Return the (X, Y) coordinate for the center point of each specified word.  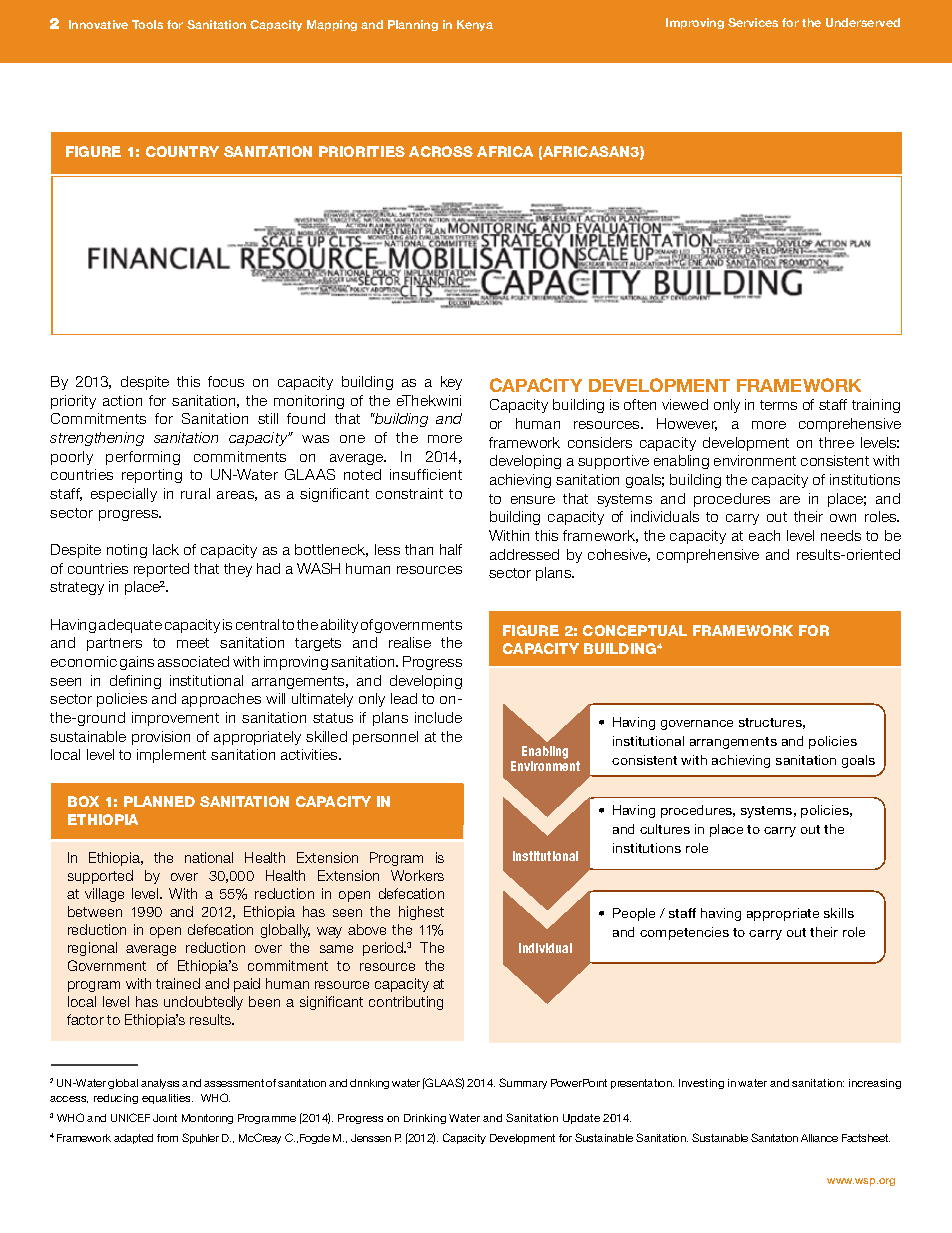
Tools (147, 24)
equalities (167, 1099)
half (451, 549)
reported (161, 570)
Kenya (475, 25)
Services (753, 22)
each (764, 535)
